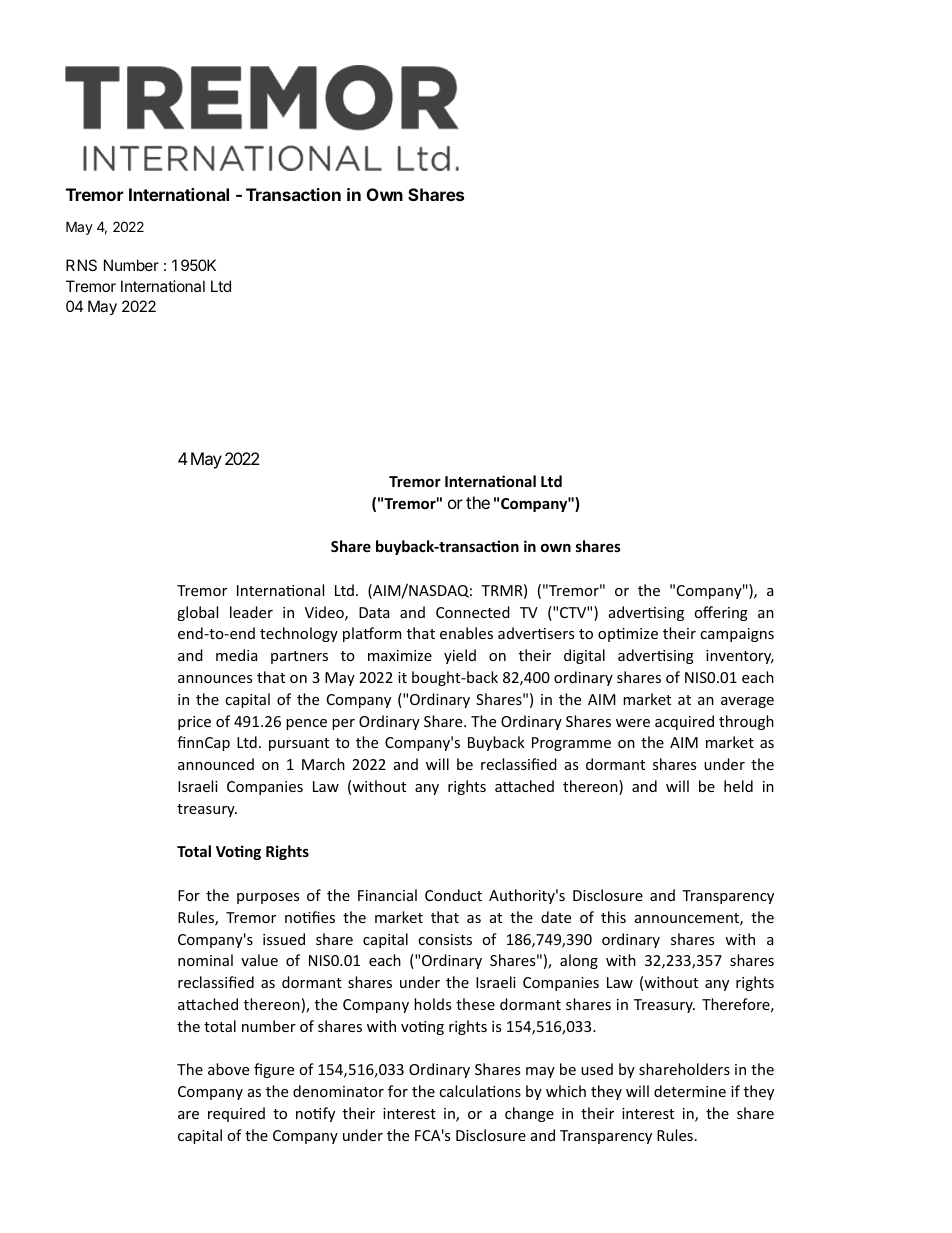 The height and width of the document is (1233, 952). Describe the element at coordinates (216, 764) in the document. I see `announced` at that location.
